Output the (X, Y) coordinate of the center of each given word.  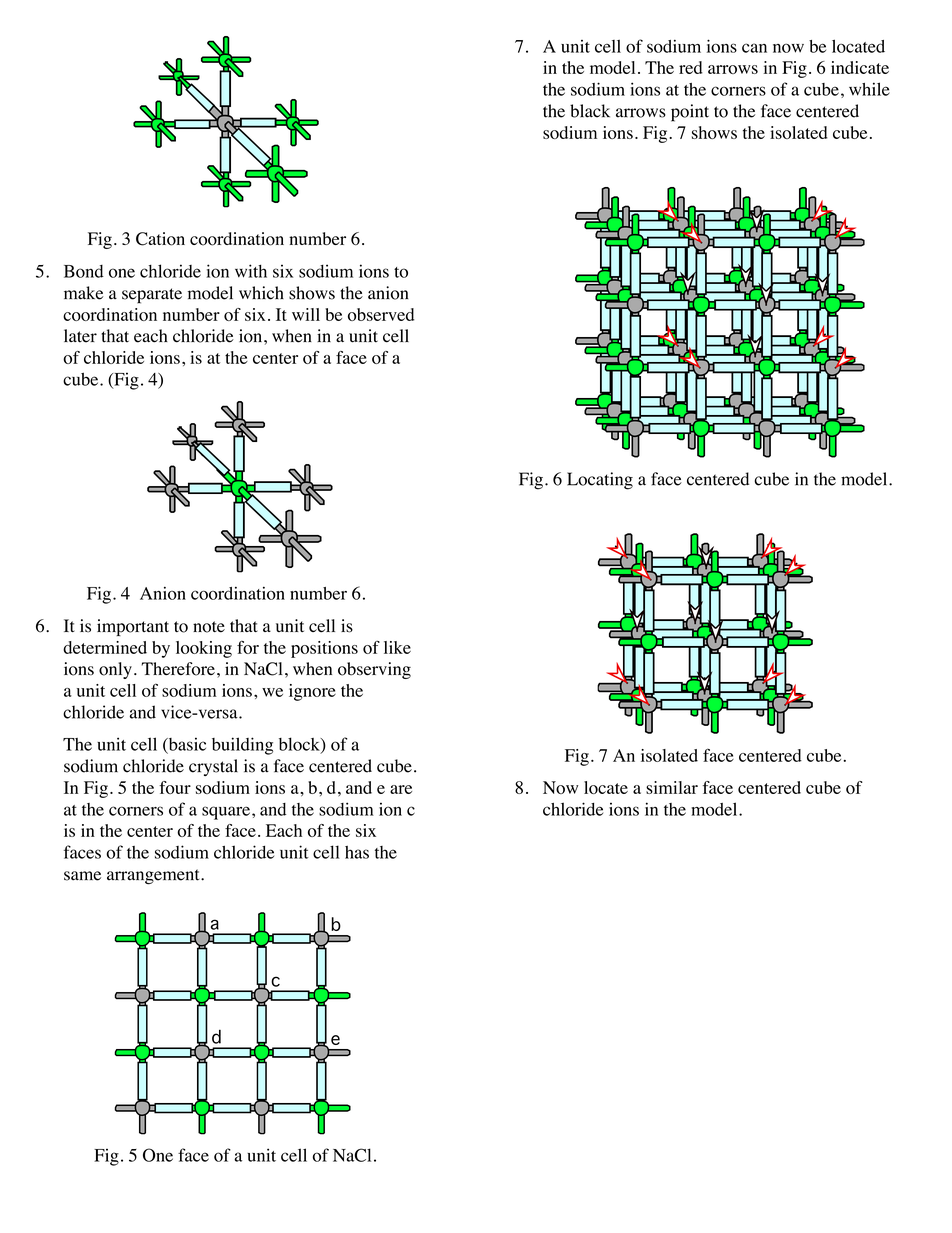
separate (152, 296)
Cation (160, 239)
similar (672, 787)
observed (381, 314)
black (590, 111)
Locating (600, 481)
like (397, 647)
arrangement (154, 877)
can (754, 48)
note (209, 627)
